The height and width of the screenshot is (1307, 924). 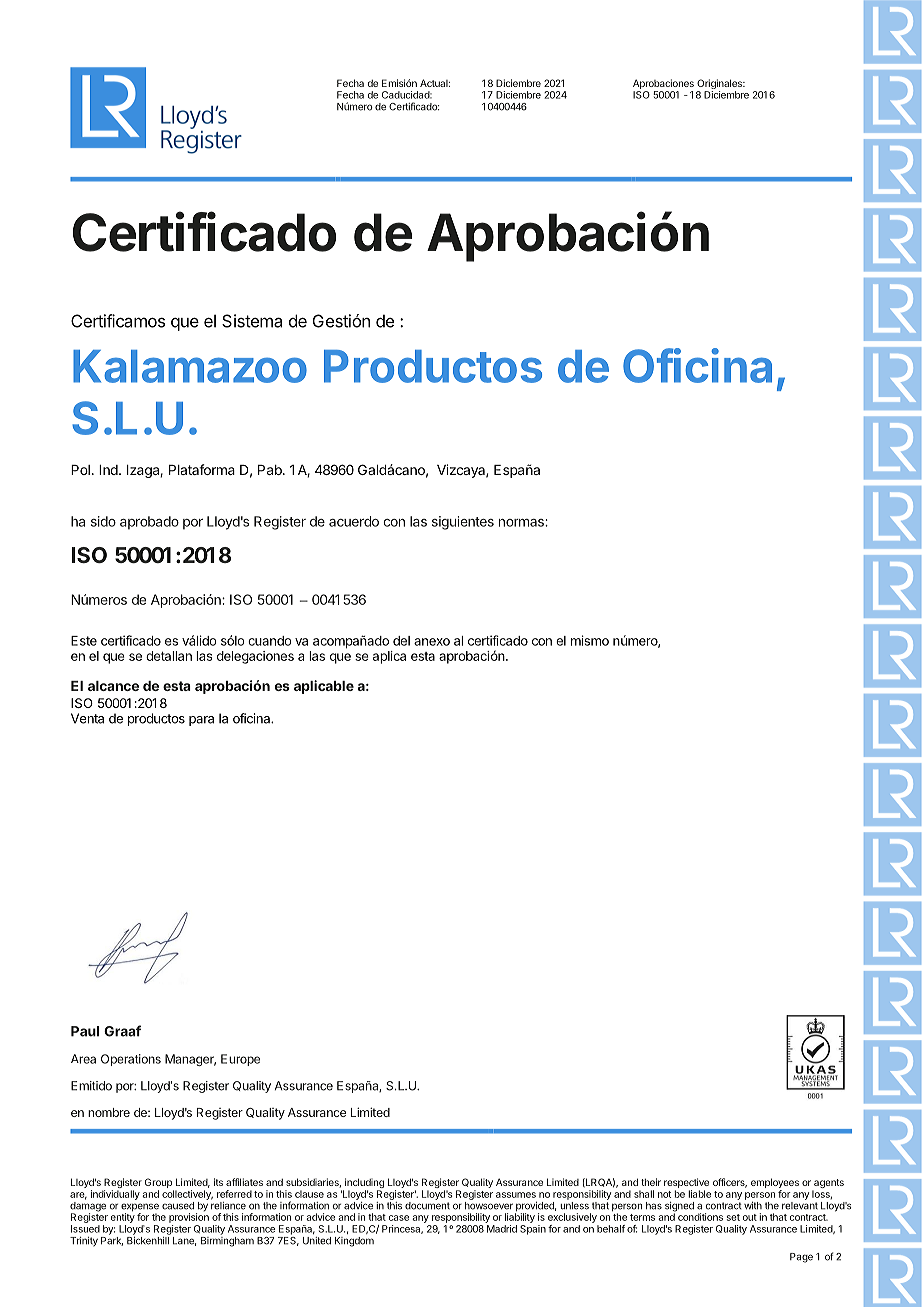 What do you see at coordinates (190, 366) in the screenshot?
I see `Kalamazoo` at bounding box center [190, 366].
